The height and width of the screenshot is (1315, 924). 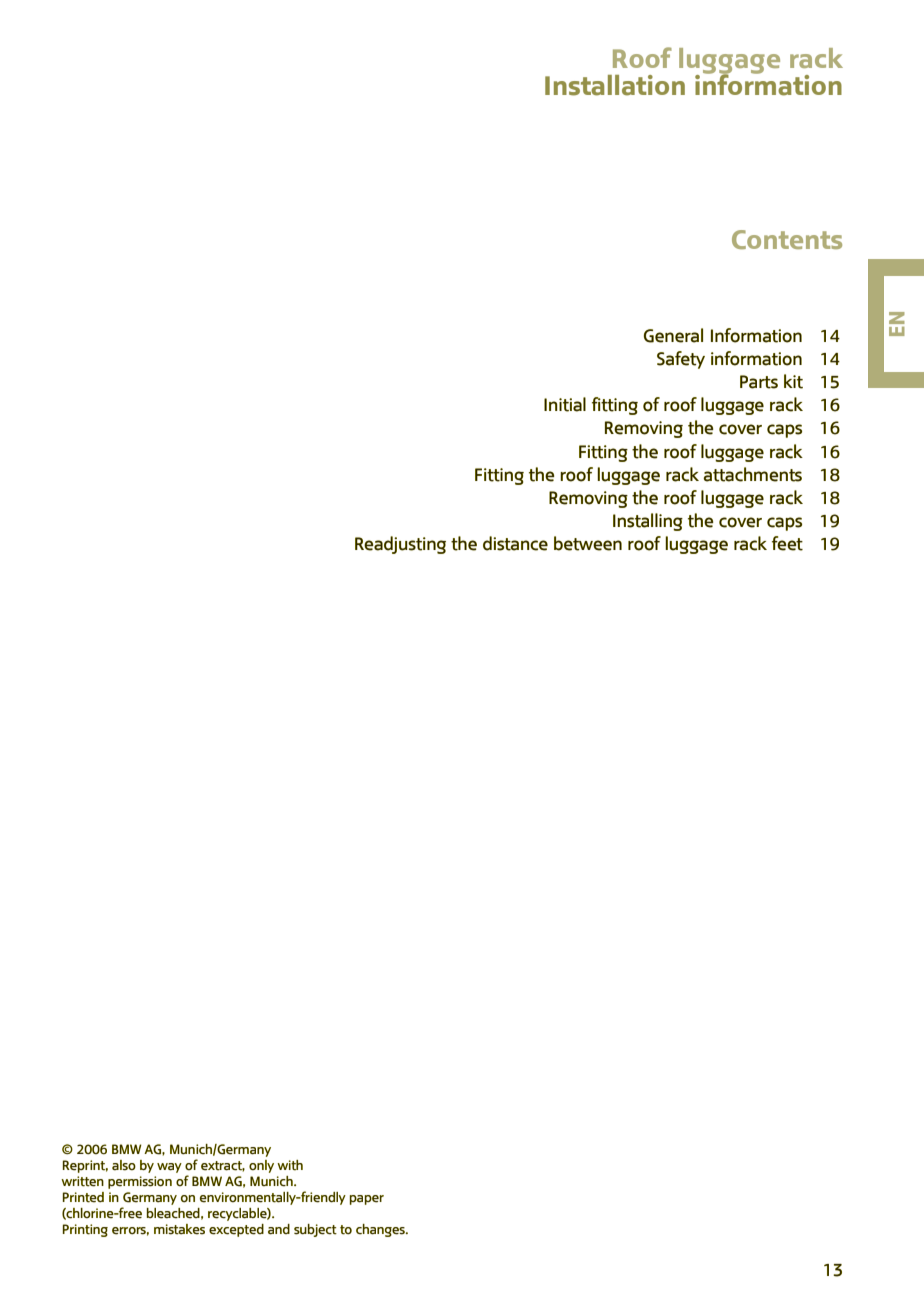 What do you see at coordinates (140, 1182) in the screenshot?
I see `permission` at bounding box center [140, 1182].
